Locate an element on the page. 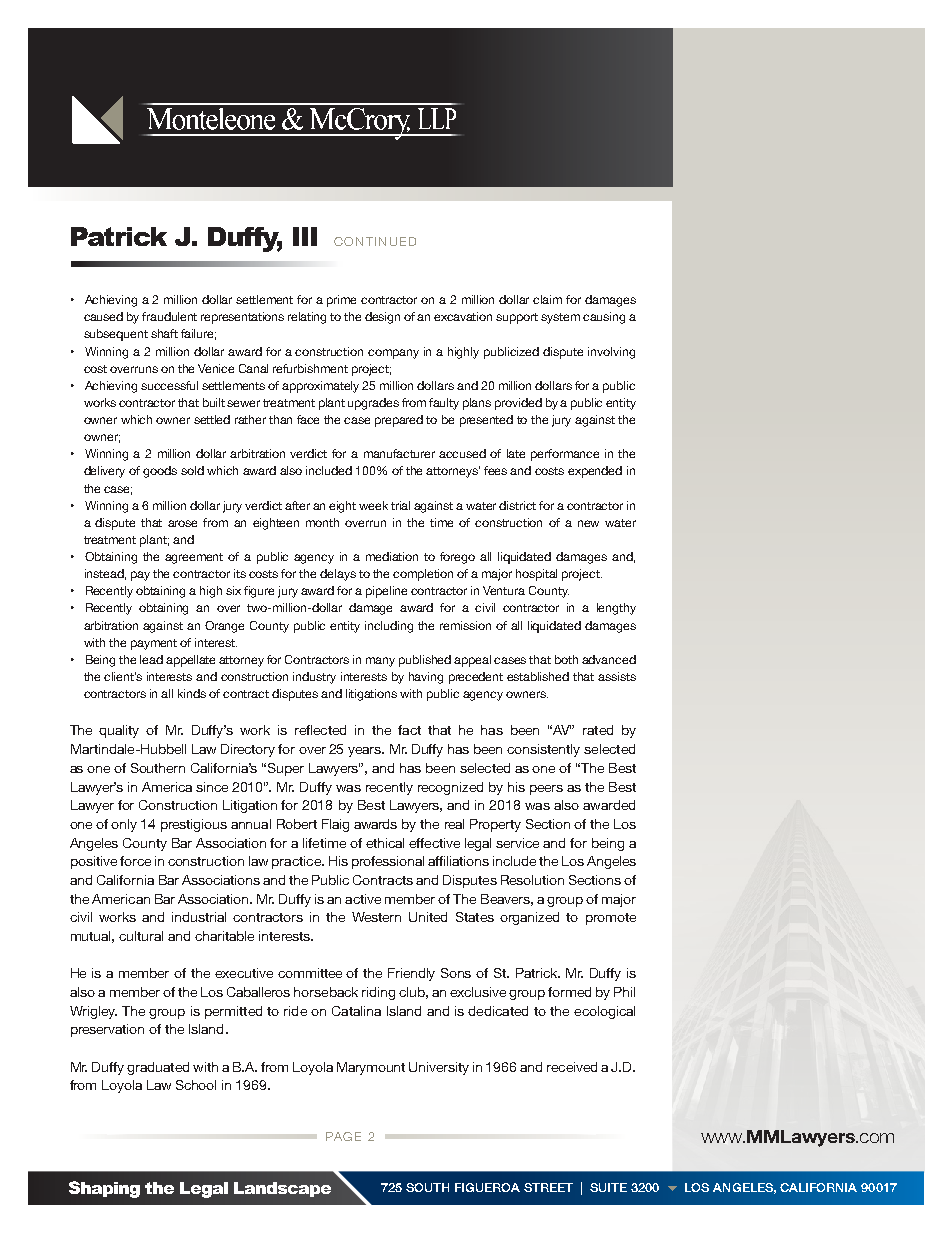  Landscape is located at coordinates (282, 1189).
